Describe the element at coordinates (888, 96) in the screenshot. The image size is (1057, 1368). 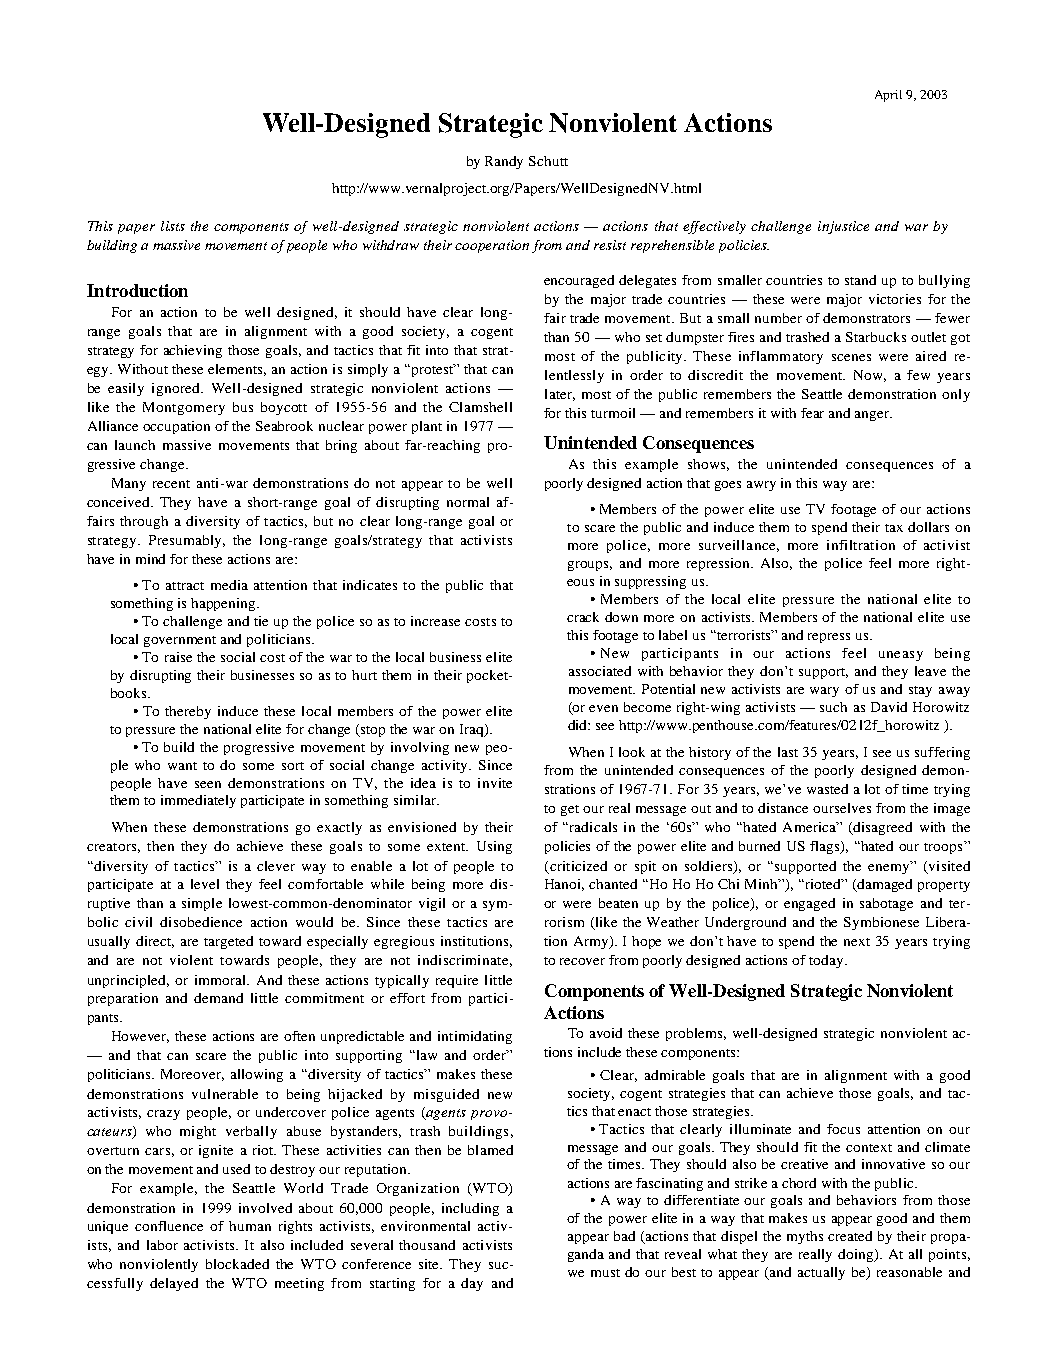
I see `April` at that location.
